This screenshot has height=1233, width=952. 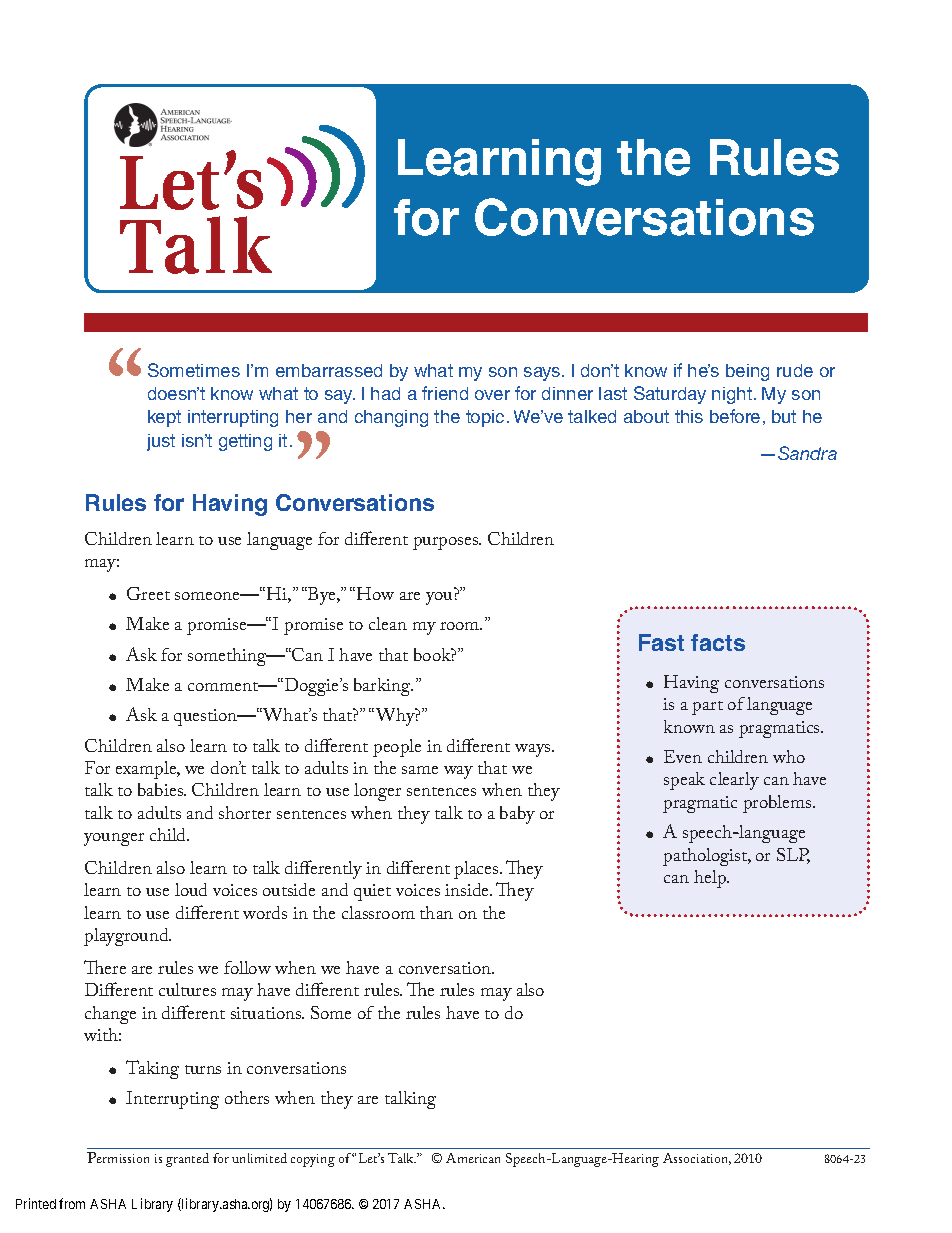 I want to click on friend, so click(x=445, y=393).
